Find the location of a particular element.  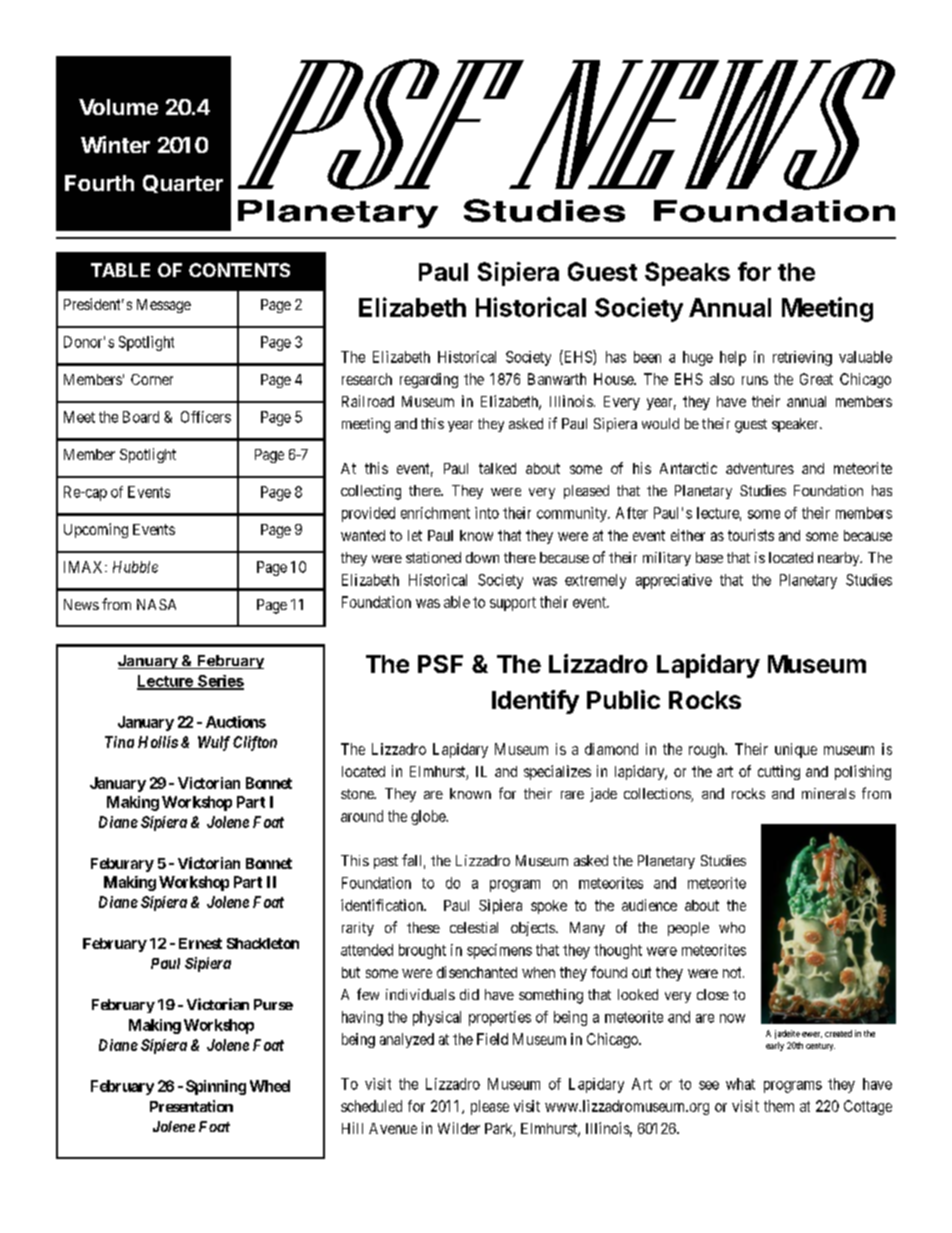

Identify is located at coordinates (535, 702).
